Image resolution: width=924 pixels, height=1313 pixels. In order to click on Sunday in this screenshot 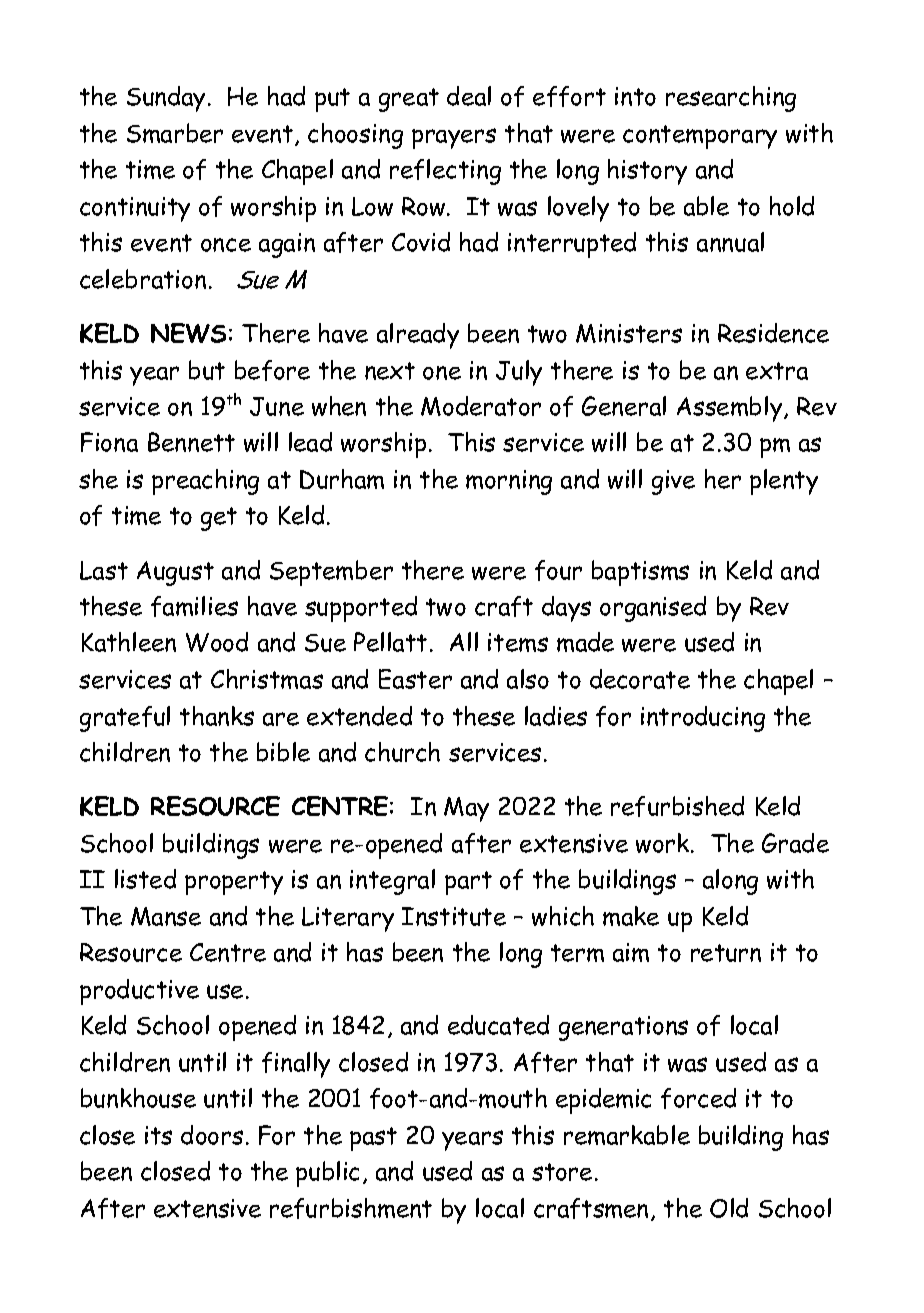, I will do `click(168, 99)`.
